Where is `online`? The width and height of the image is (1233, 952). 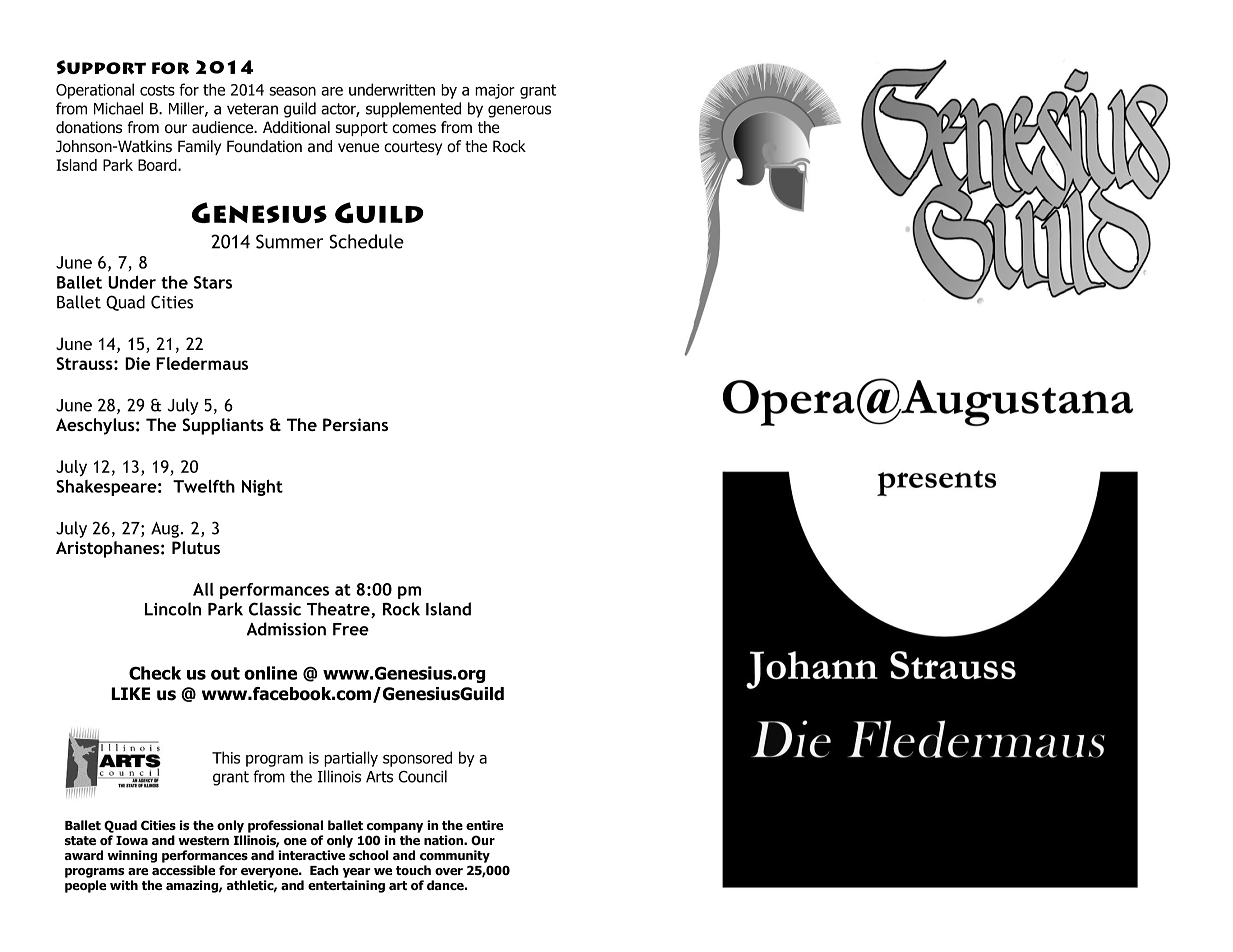
online is located at coordinates (270, 673).
